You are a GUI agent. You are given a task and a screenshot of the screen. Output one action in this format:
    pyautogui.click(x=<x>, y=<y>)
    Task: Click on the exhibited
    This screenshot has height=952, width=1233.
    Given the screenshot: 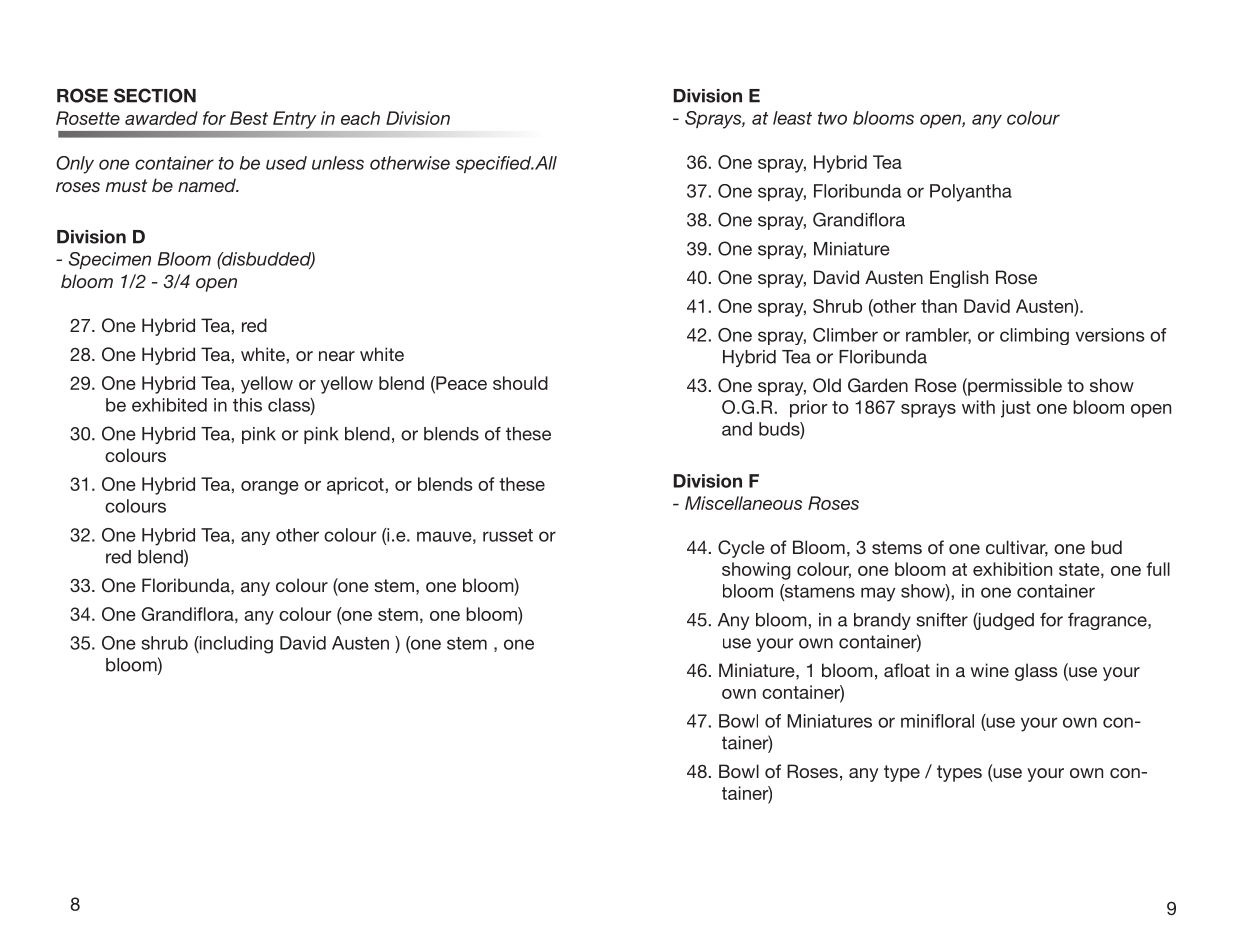 What is the action you would take?
    pyautogui.click(x=169, y=405)
